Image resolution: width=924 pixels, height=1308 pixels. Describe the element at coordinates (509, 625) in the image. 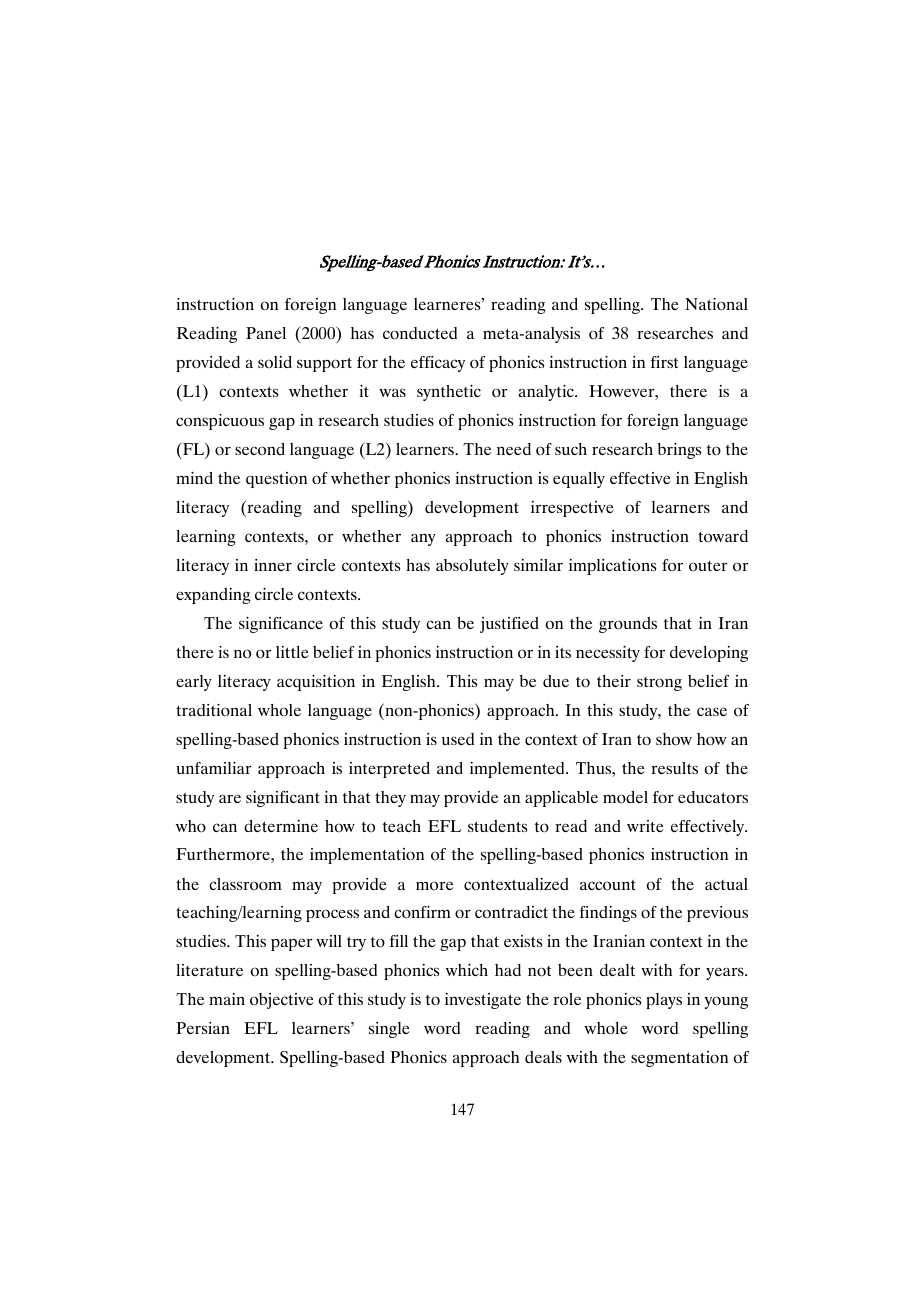

I see `justified` at that location.
